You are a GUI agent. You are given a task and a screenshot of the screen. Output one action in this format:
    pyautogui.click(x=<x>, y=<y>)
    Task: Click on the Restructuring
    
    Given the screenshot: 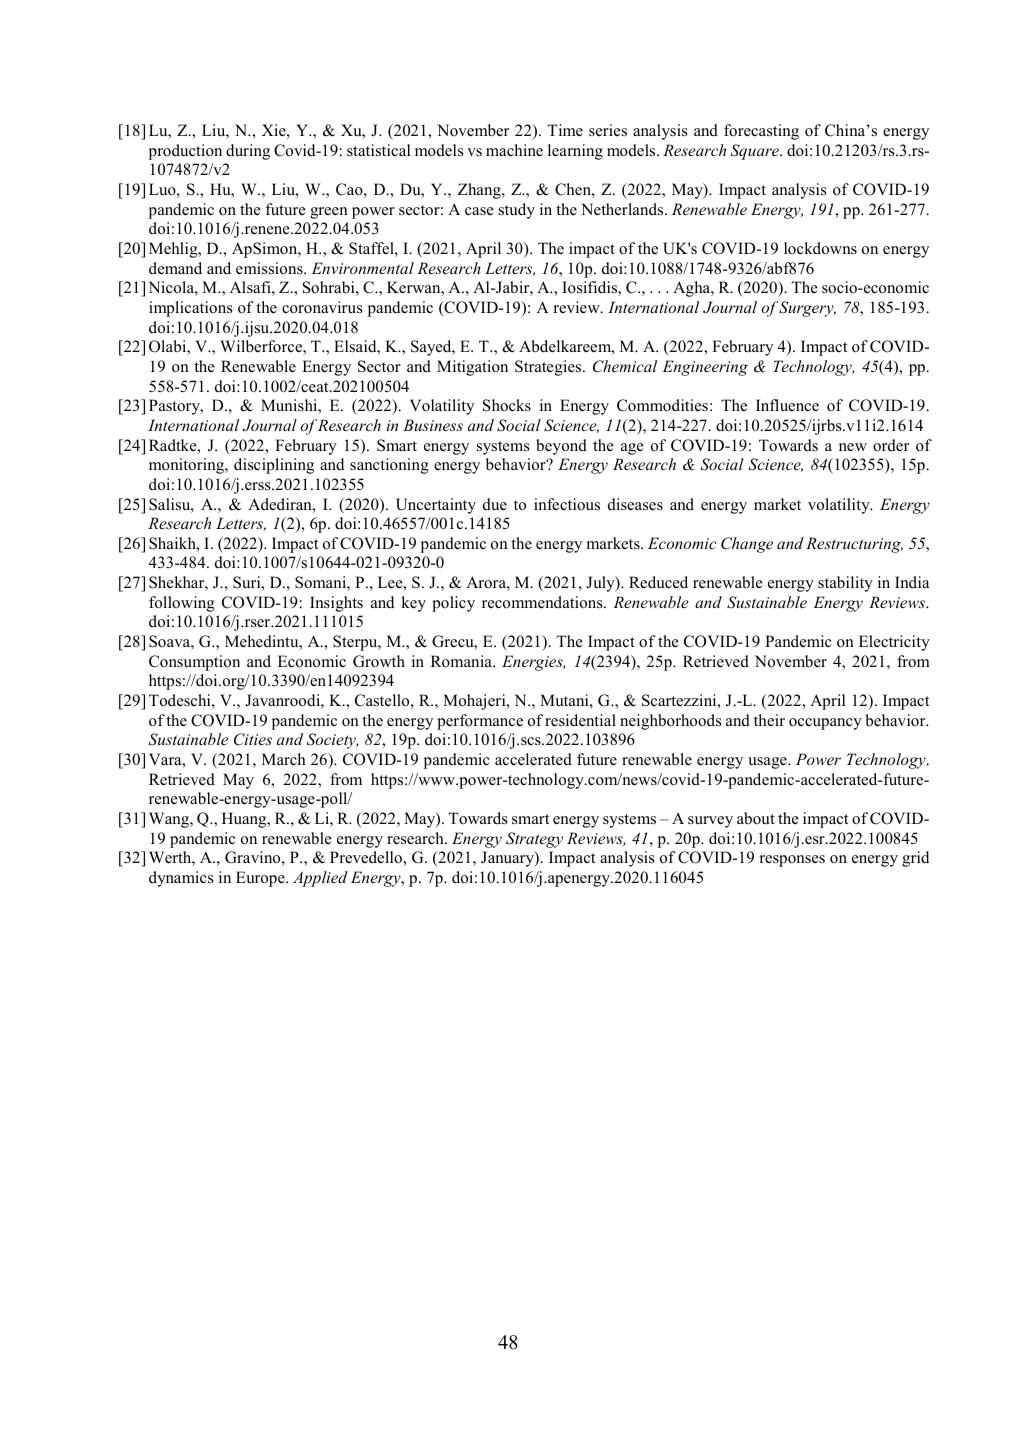 What is the action you would take?
    pyautogui.click(x=854, y=545)
